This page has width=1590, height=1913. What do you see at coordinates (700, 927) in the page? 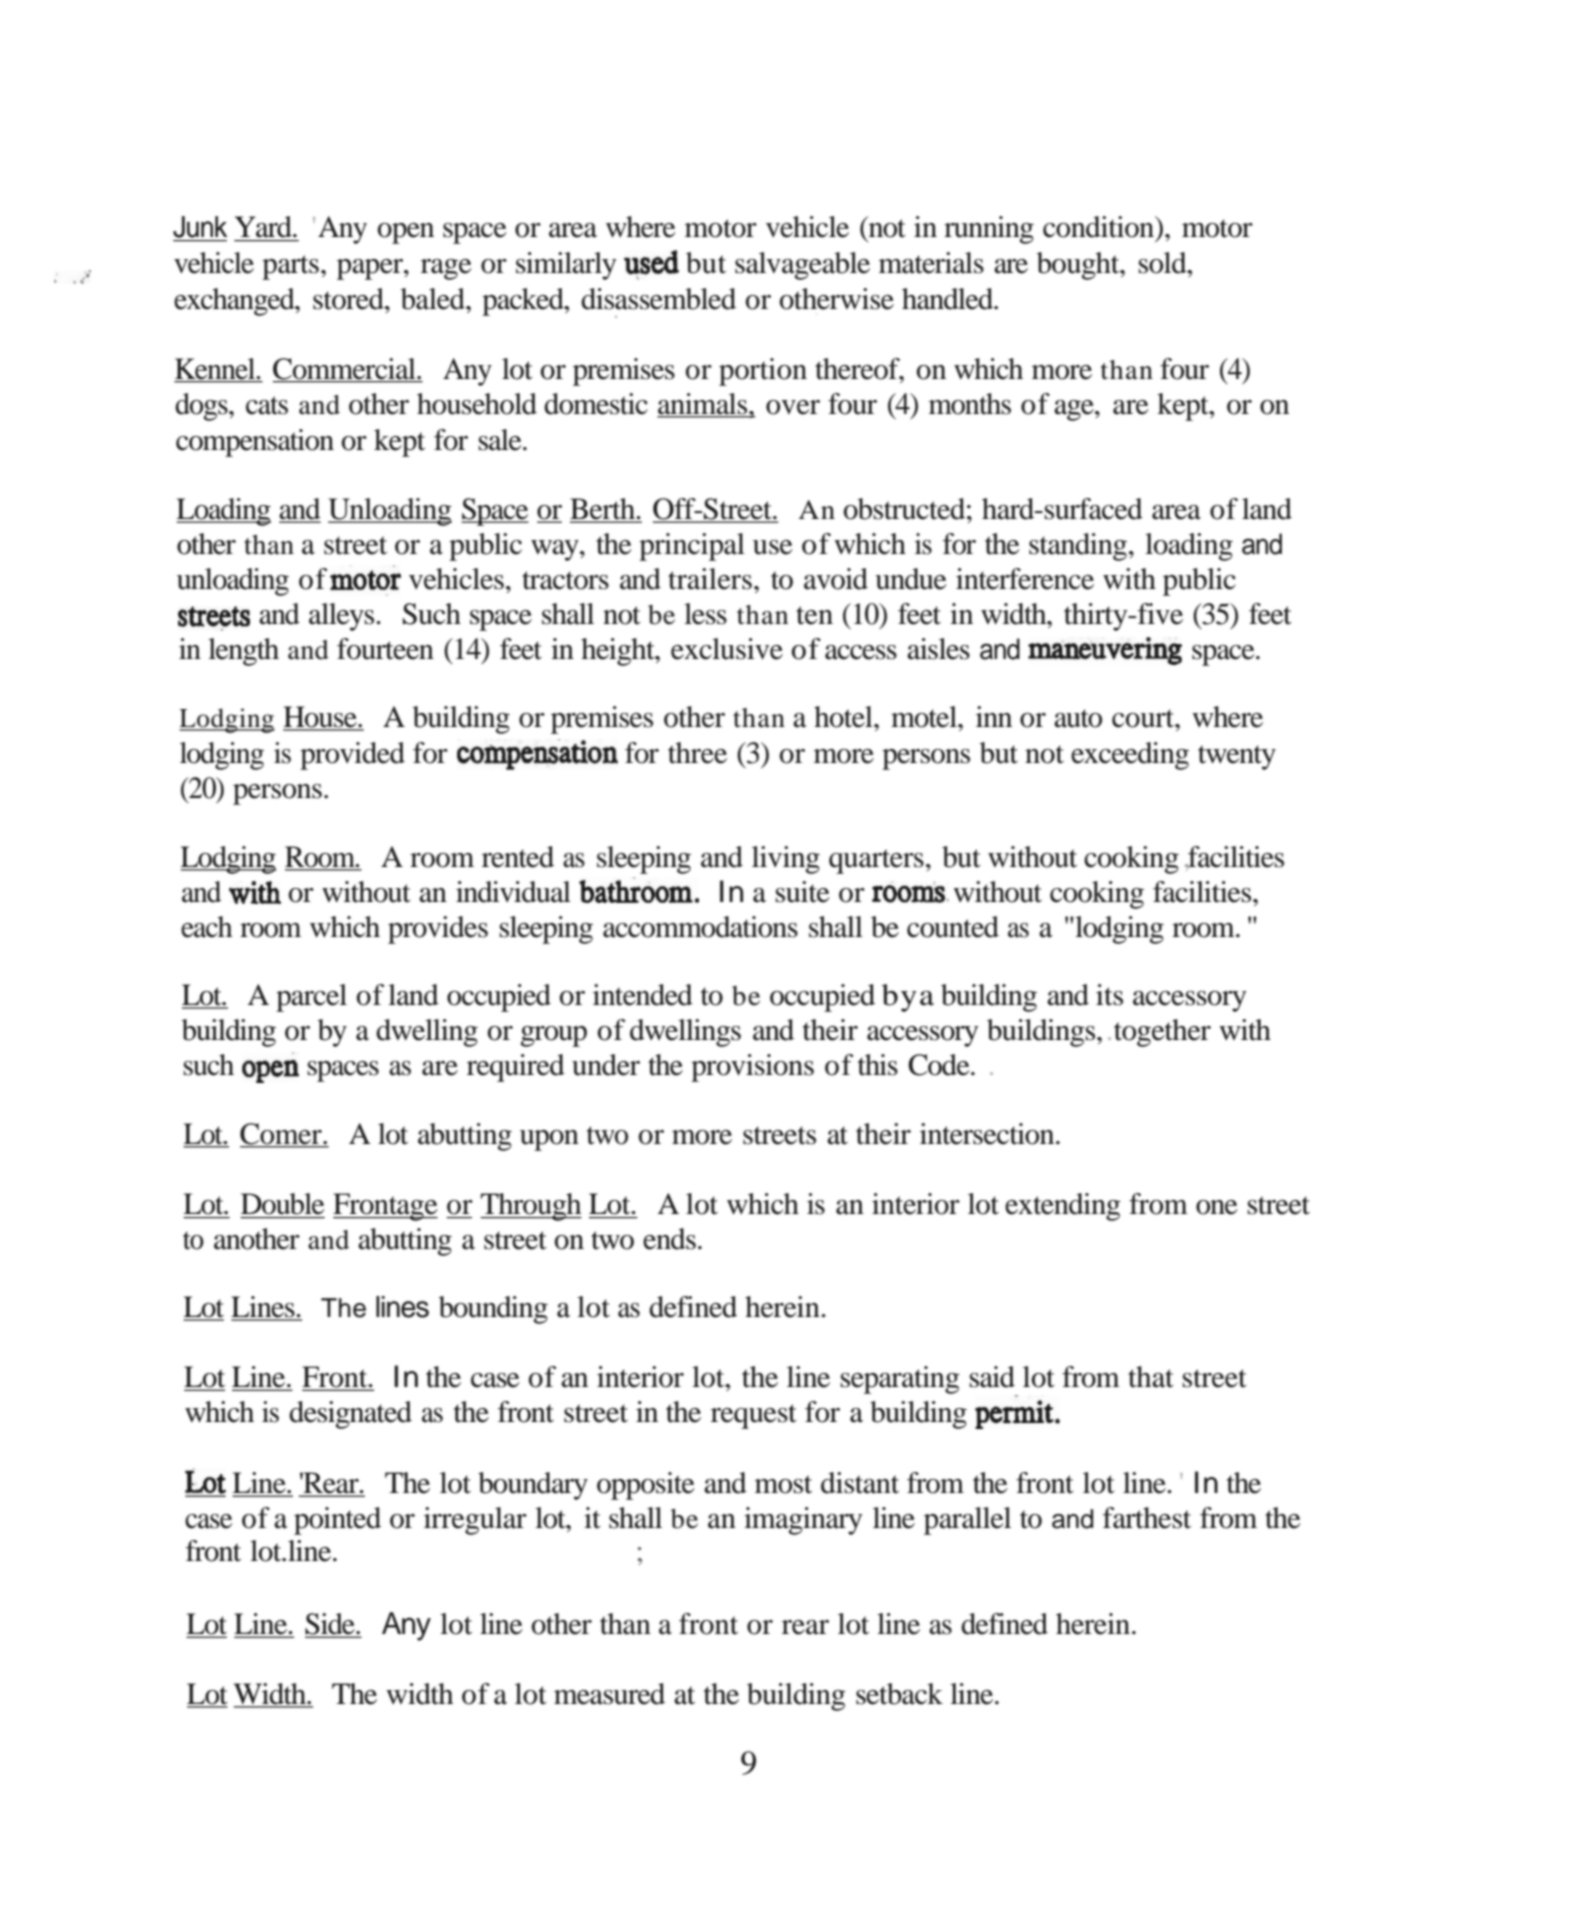
I see `accommodations` at bounding box center [700, 927].
